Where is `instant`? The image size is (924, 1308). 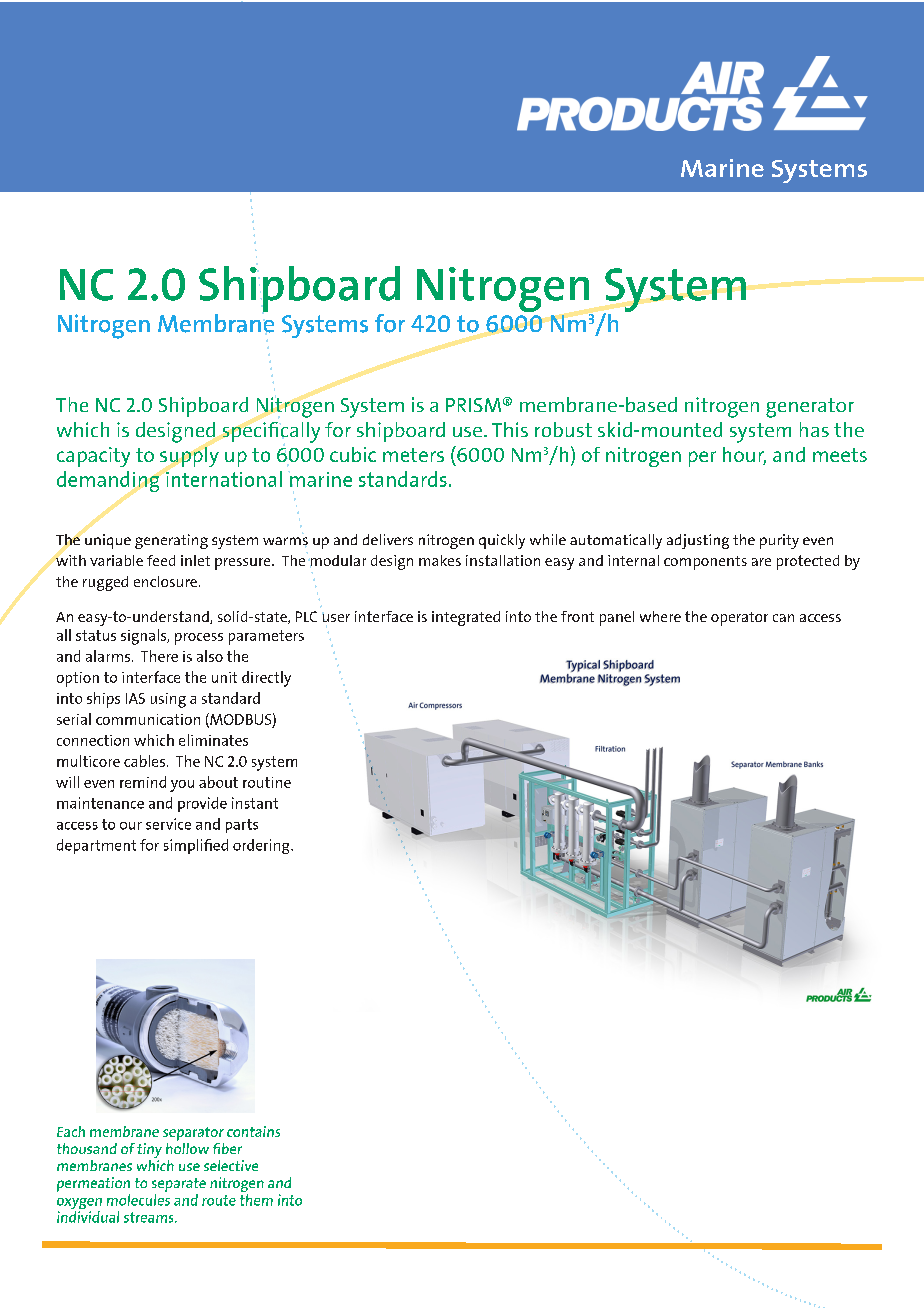 instant is located at coordinates (255, 803).
